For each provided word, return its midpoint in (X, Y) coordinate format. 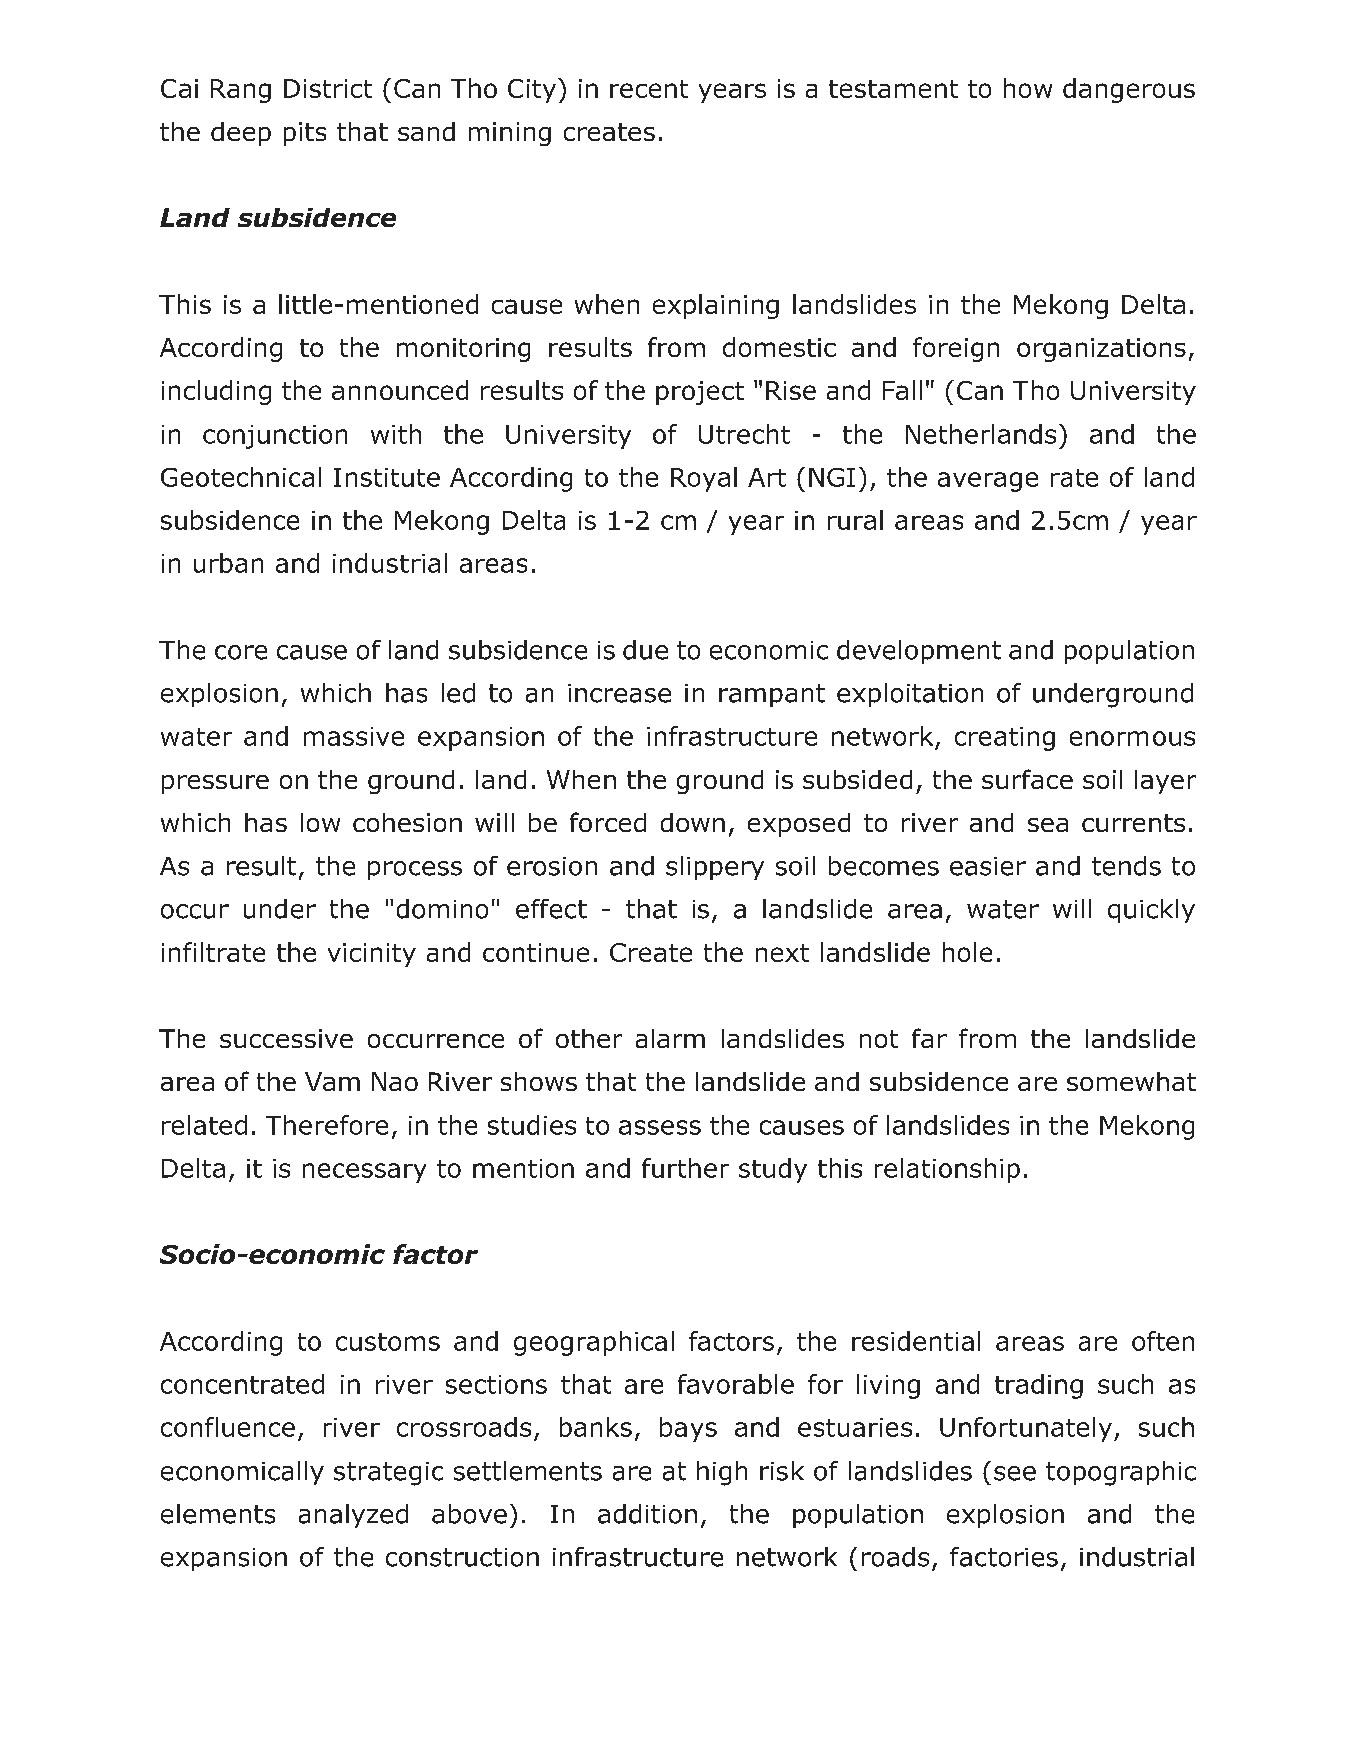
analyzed (353, 1516)
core (241, 652)
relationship (947, 1170)
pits (305, 134)
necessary (364, 1173)
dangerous (1129, 90)
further (685, 1168)
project (700, 393)
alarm (670, 1038)
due (645, 650)
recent (649, 89)
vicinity (372, 955)
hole (967, 952)
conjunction (275, 437)
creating (1005, 739)
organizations (1101, 350)
